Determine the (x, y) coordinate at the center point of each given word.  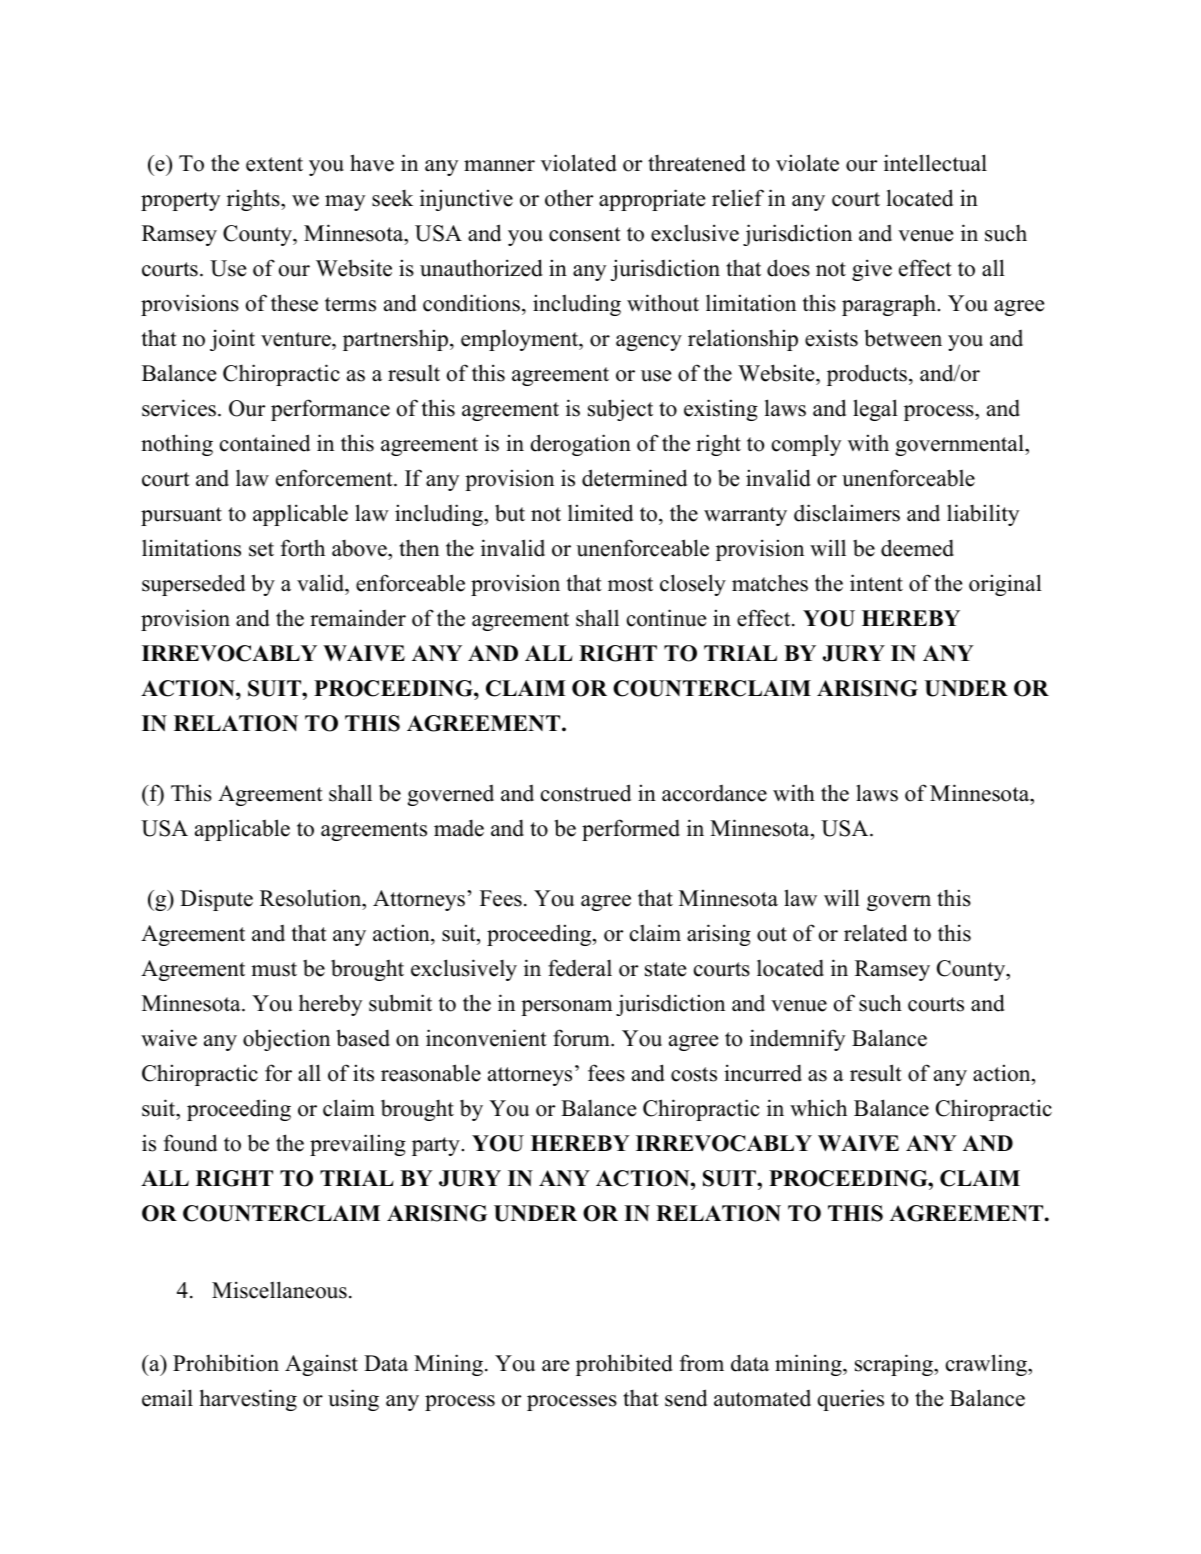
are (555, 1366)
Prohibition (226, 1363)
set (261, 549)
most (630, 584)
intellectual (935, 163)
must (274, 969)
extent (274, 164)
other (569, 198)
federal (580, 968)
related (875, 933)
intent (876, 583)
